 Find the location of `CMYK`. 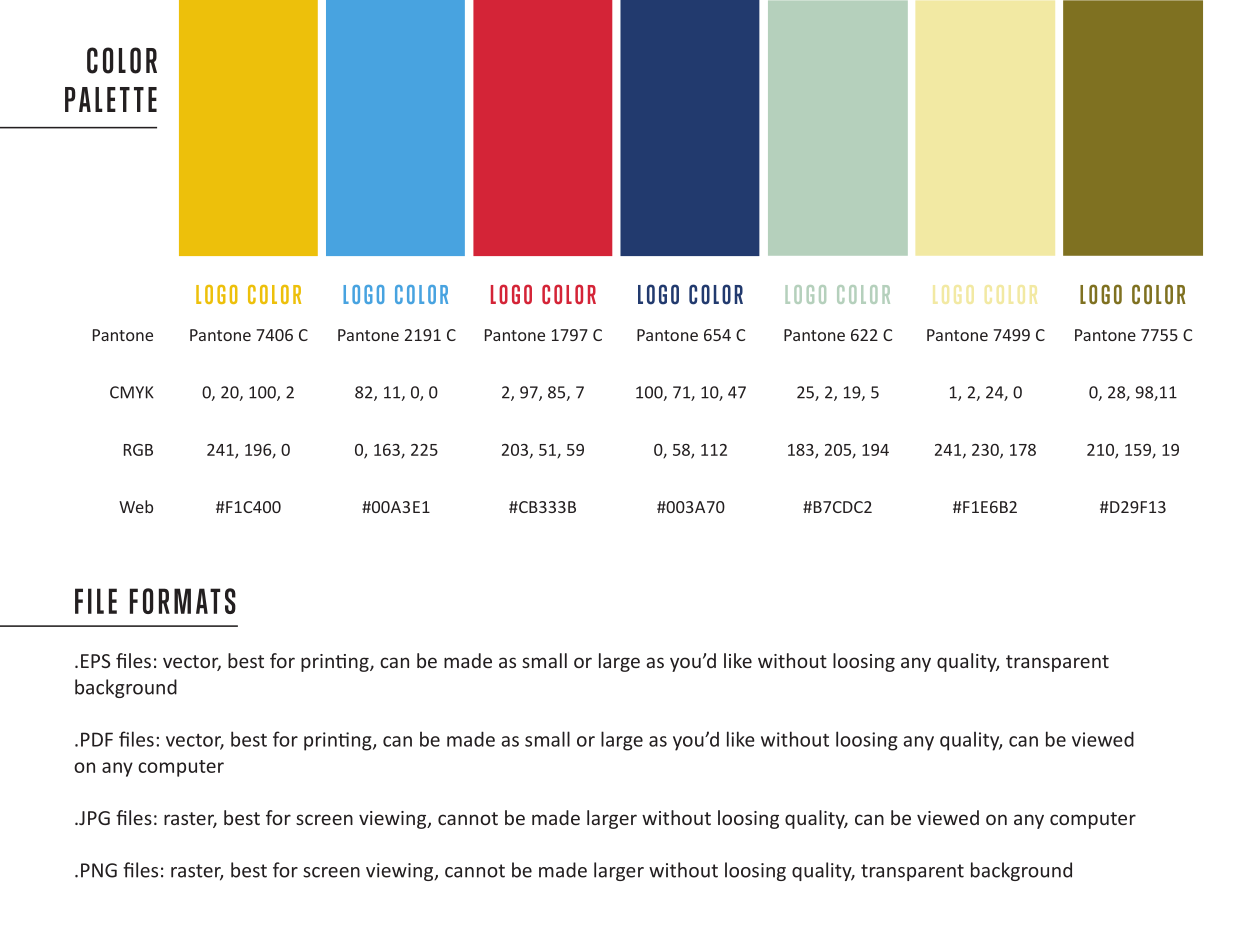

CMYK is located at coordinates (132, 392).
